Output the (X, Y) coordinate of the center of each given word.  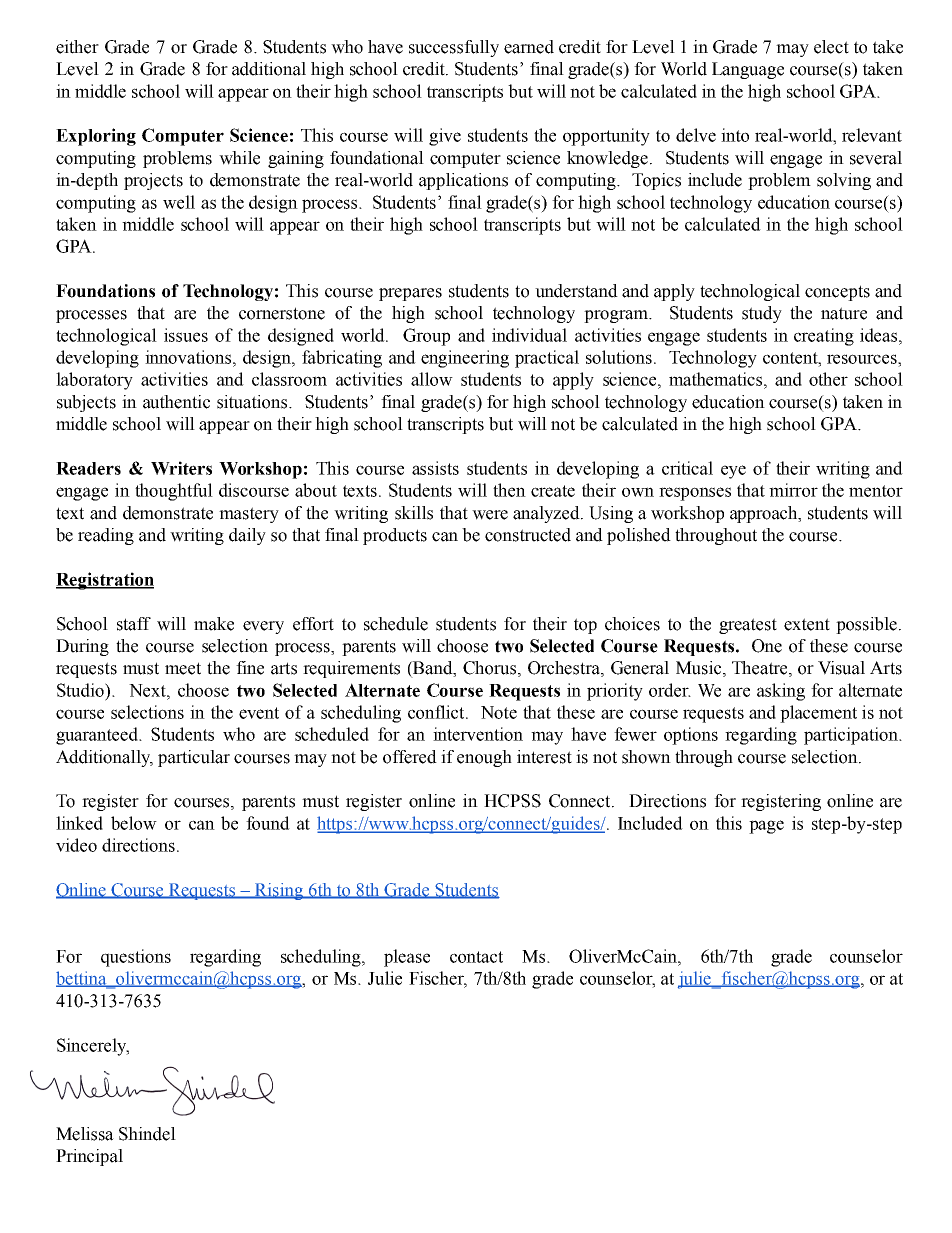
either (77, 47)
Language (748, 70)
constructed (528, 535)
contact (476, 957)
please (407, 958)
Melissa (85, 1134)
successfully (454, 48)
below (134, 823)
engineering (465, 359)
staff (134, 624)
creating (824, 337)
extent (807, 624)
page (766, 827)
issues (186, 335)
